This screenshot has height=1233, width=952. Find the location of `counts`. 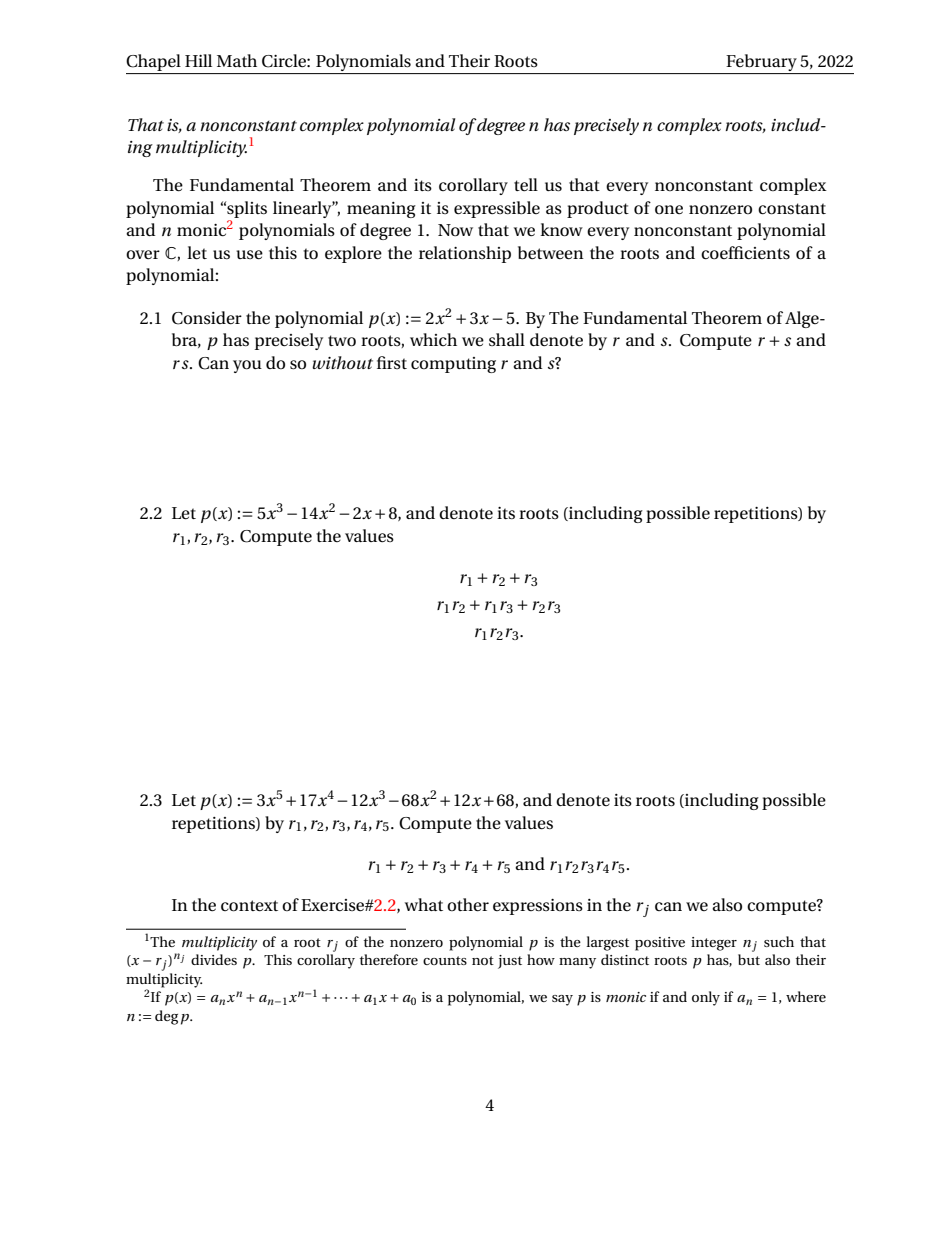

counts is located at coordinates (445, 960).
